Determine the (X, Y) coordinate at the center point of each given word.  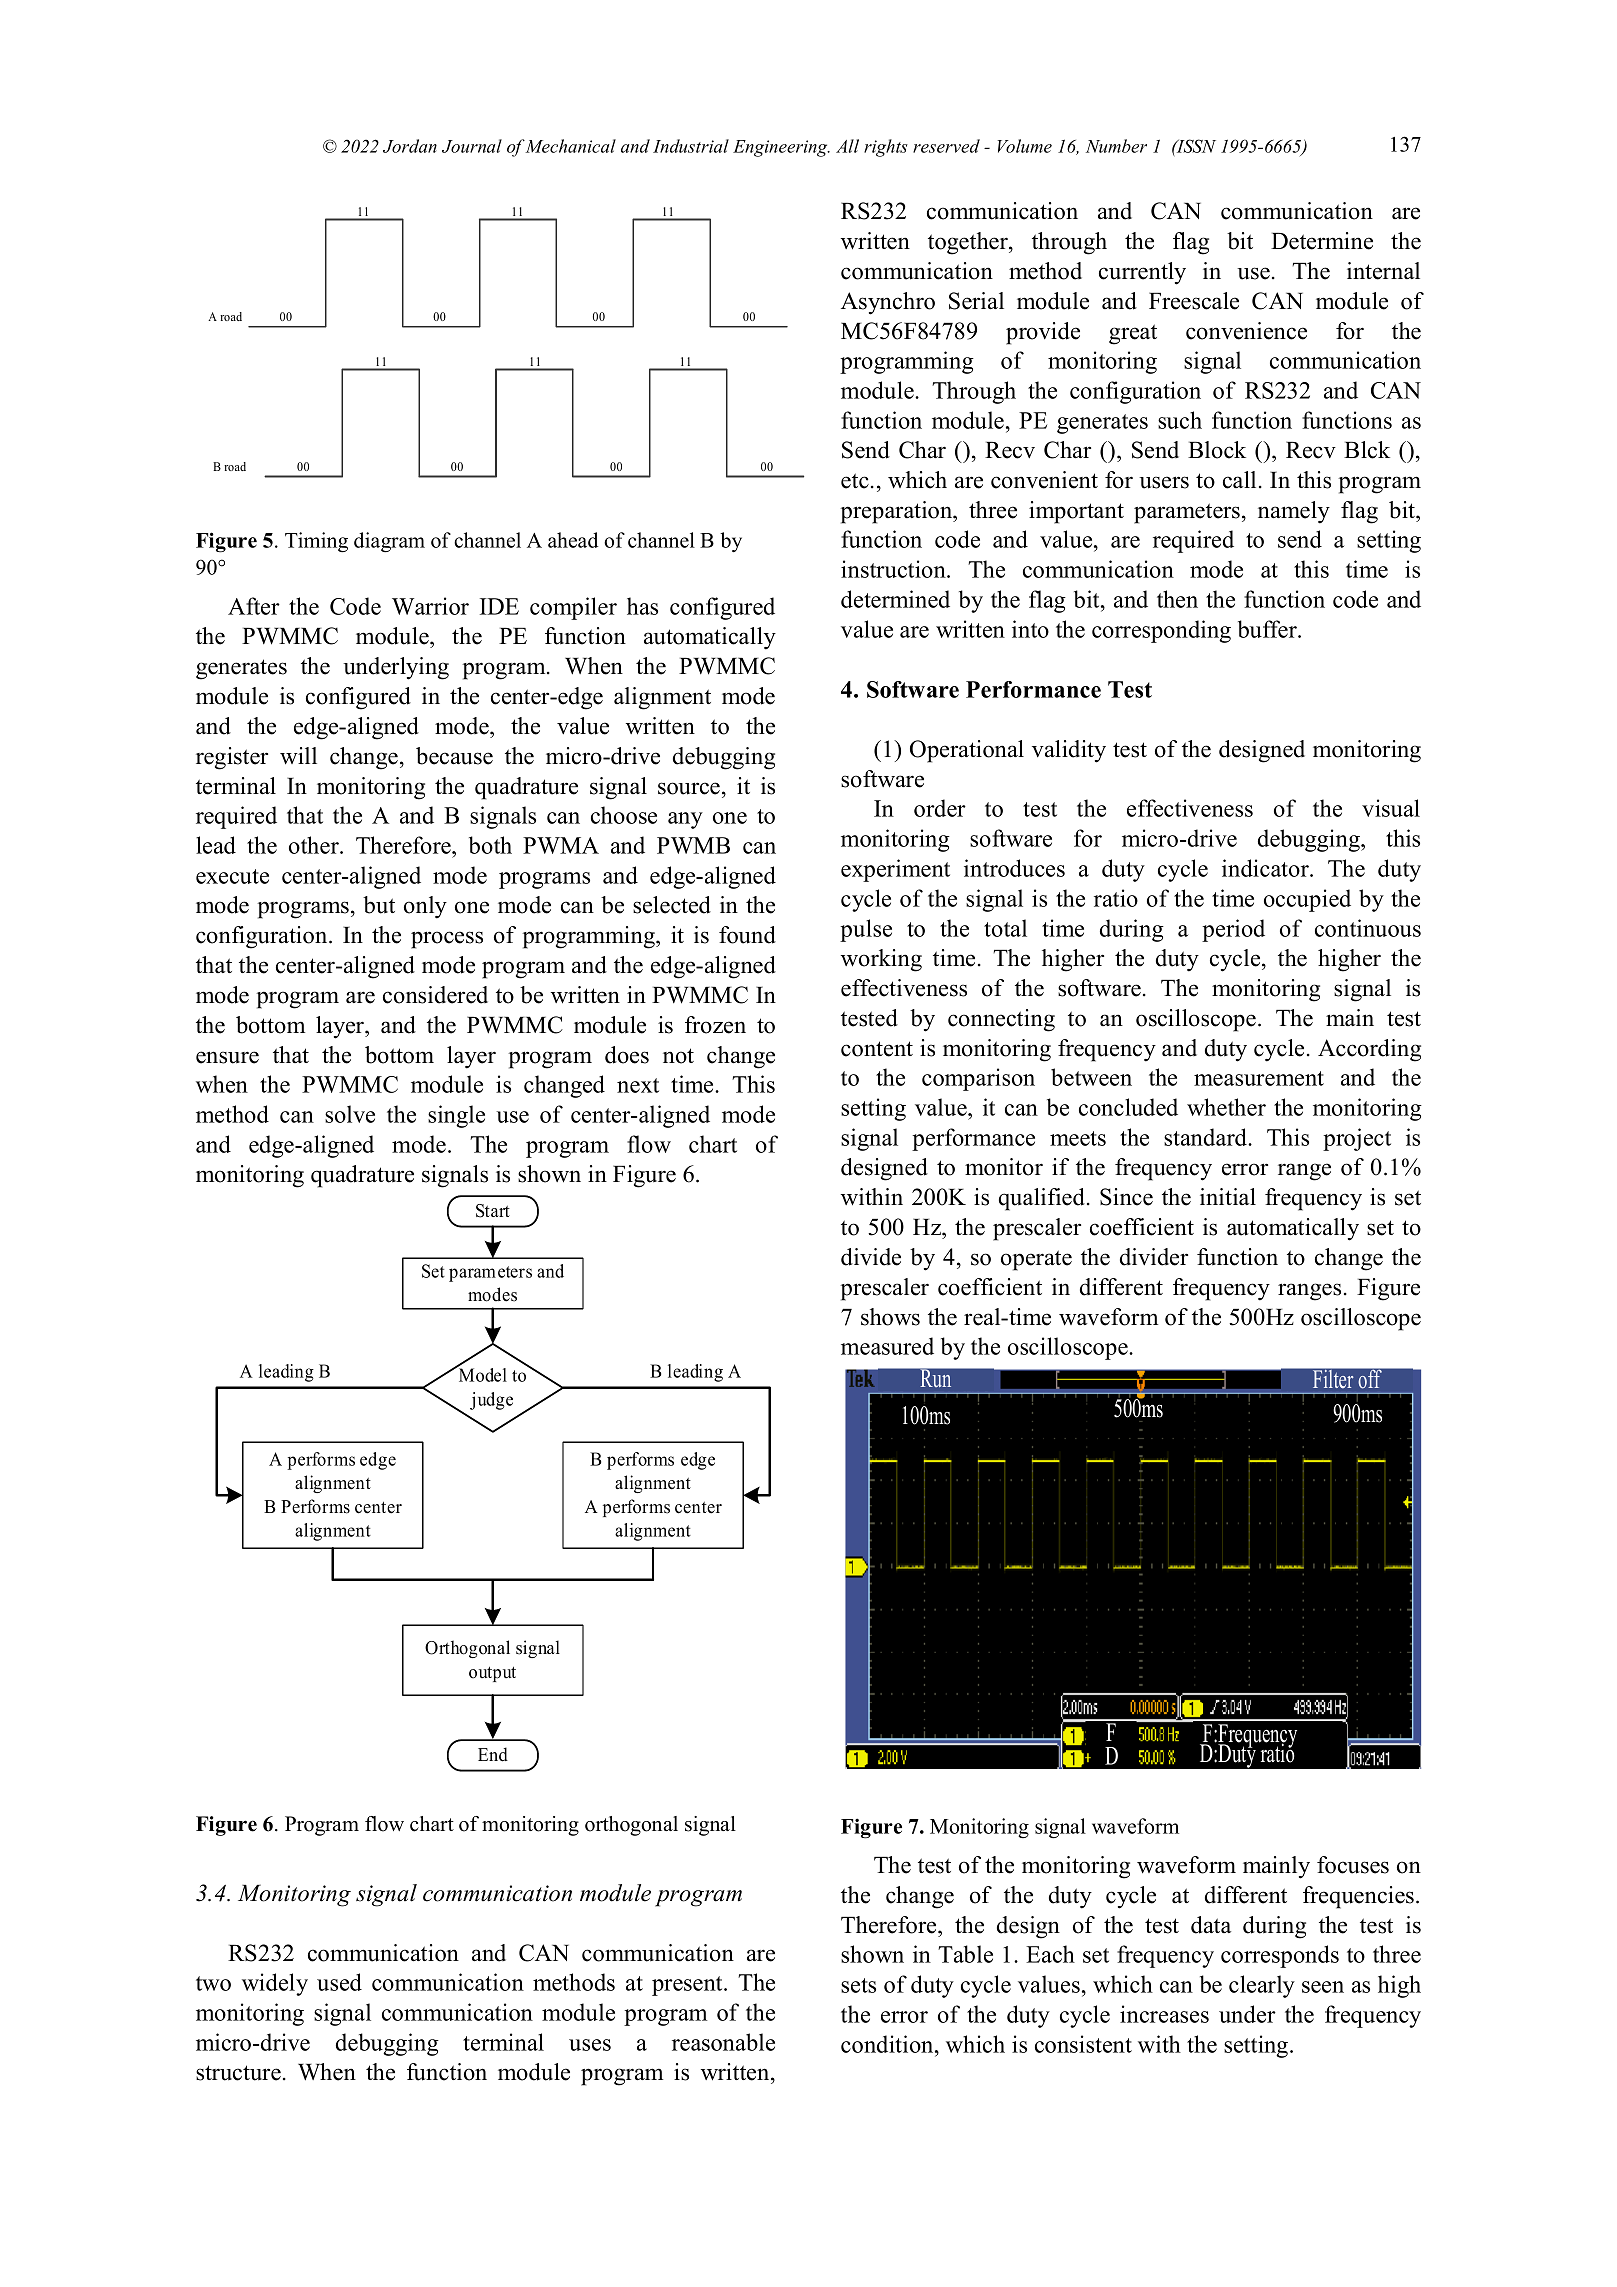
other (315, 845)
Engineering (781, 148)
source (690, 788)
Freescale (1194, 301)
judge (491, 1401)
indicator (1266, 868)
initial (1228, 1196)
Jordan (410, 146)
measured (887, 1346)
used (339, 1982)
